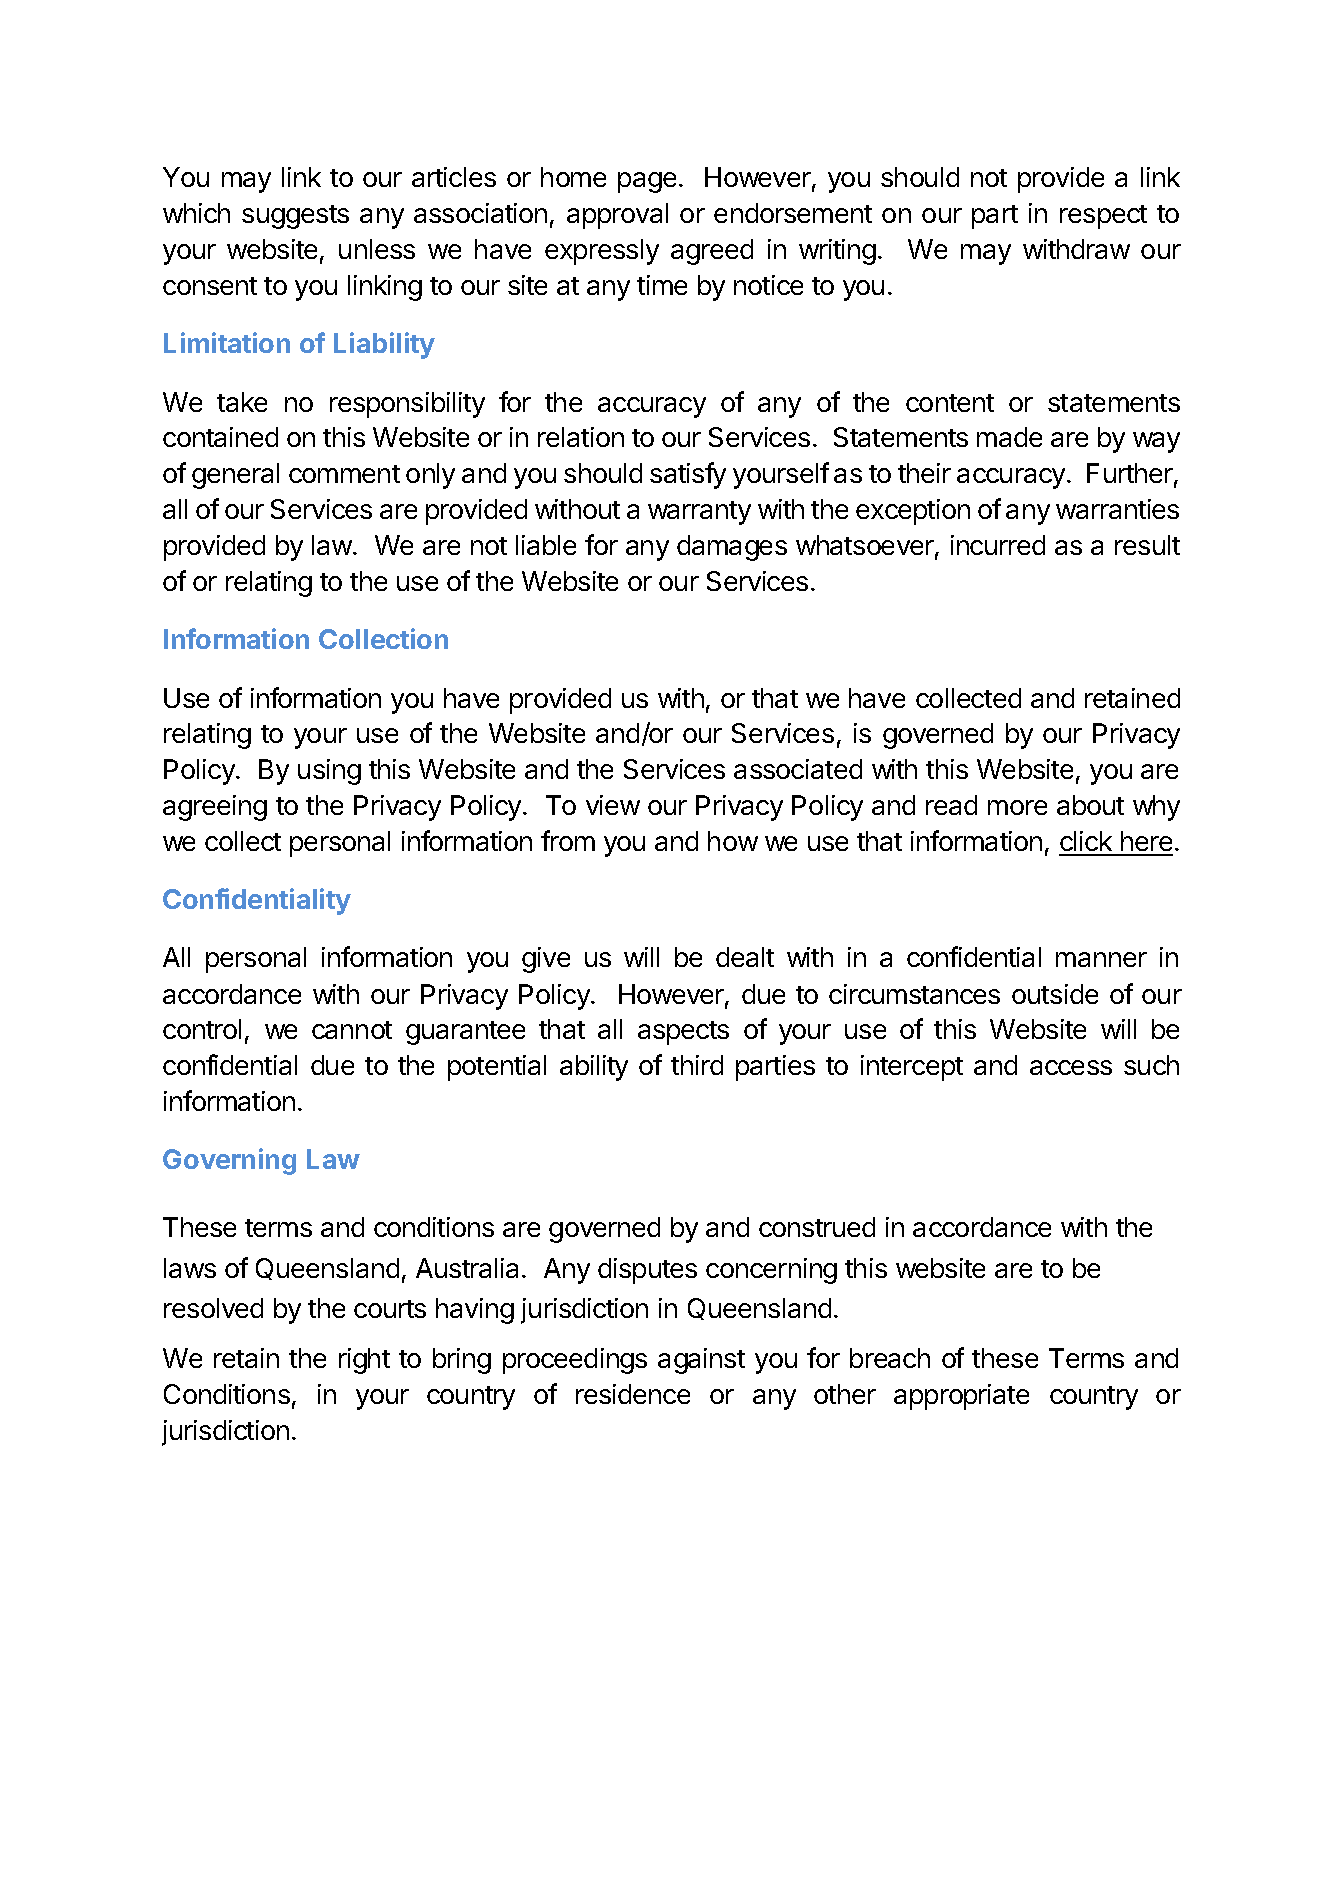  I want to click on view, so click(613, 805).
